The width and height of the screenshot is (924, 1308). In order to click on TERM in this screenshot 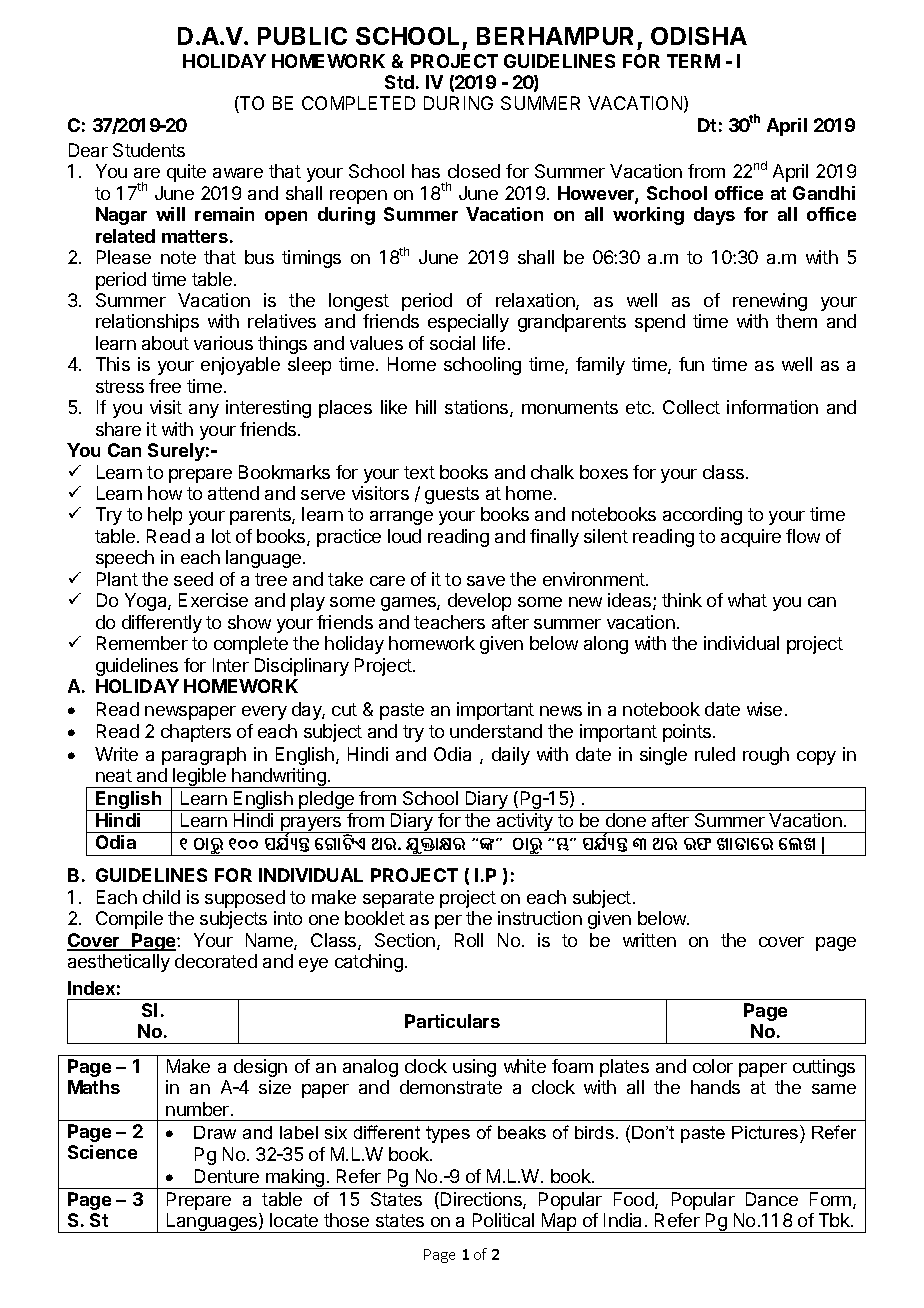, I will do `click(693, 61)`.
